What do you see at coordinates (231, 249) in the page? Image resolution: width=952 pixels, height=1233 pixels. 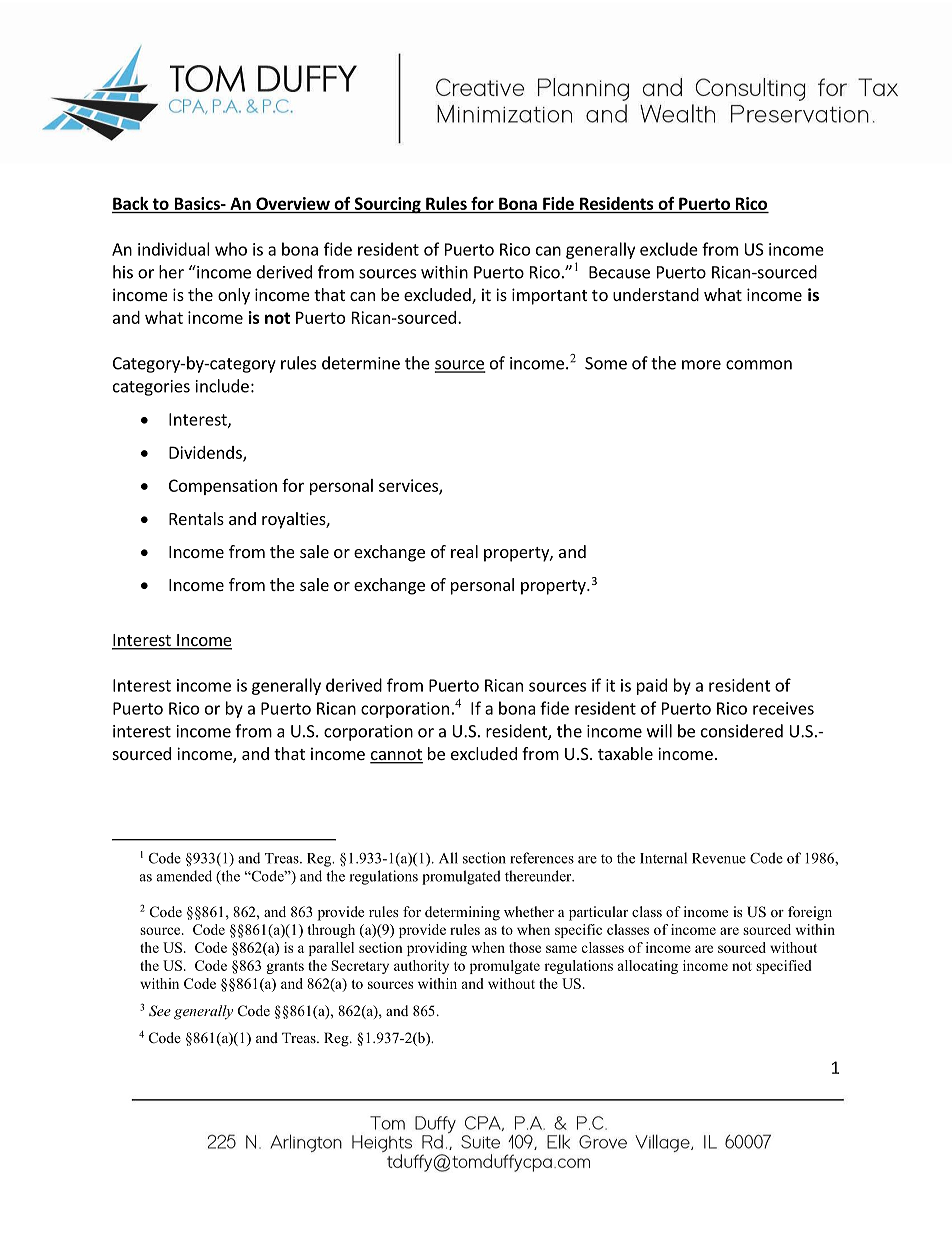 I see `who` at bounding box center [231, 249].
